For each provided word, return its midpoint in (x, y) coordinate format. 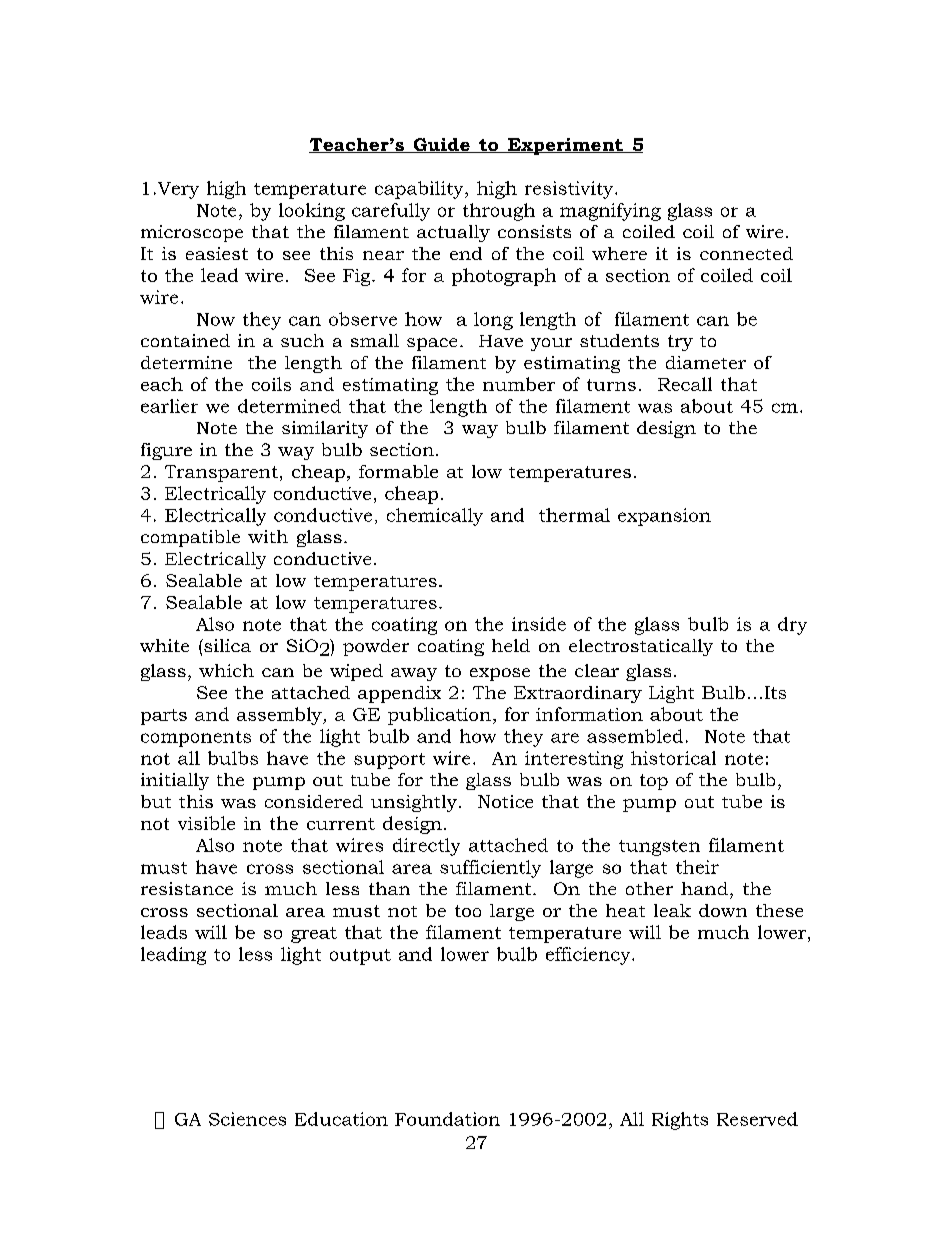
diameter (706, 362)
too (468, 911)
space (432, 344)
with (268, 536)
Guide (441, 145)
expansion (664, 517)
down (723, 910)
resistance (187, 888)
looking (312, 212)
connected (746, 253)
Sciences (247, 1119)
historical (673, 758)
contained (185, 340)
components (196, 739)
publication (439, 716)
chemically (435, 517)
